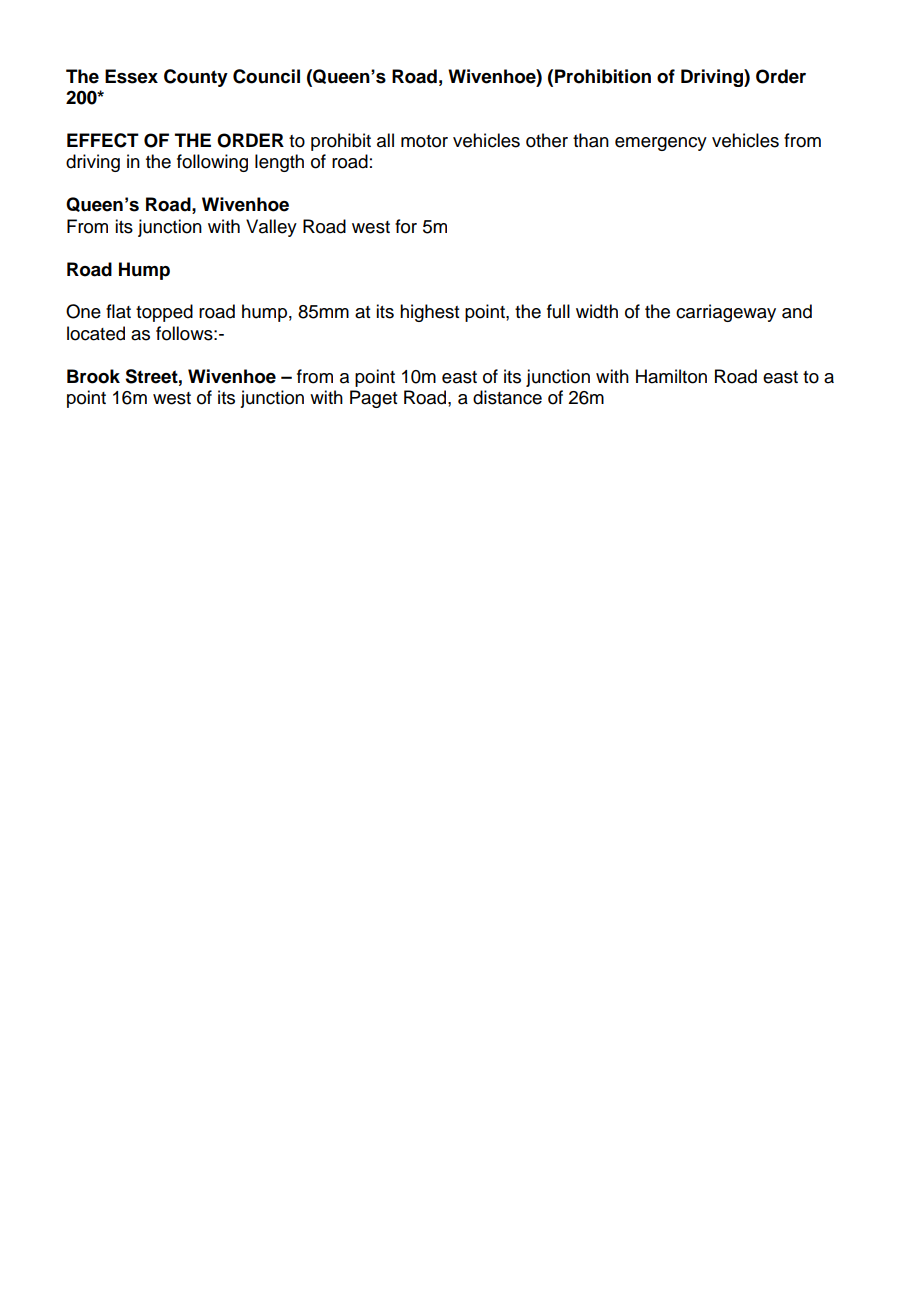  I want to click on than, so click(591, 140).
